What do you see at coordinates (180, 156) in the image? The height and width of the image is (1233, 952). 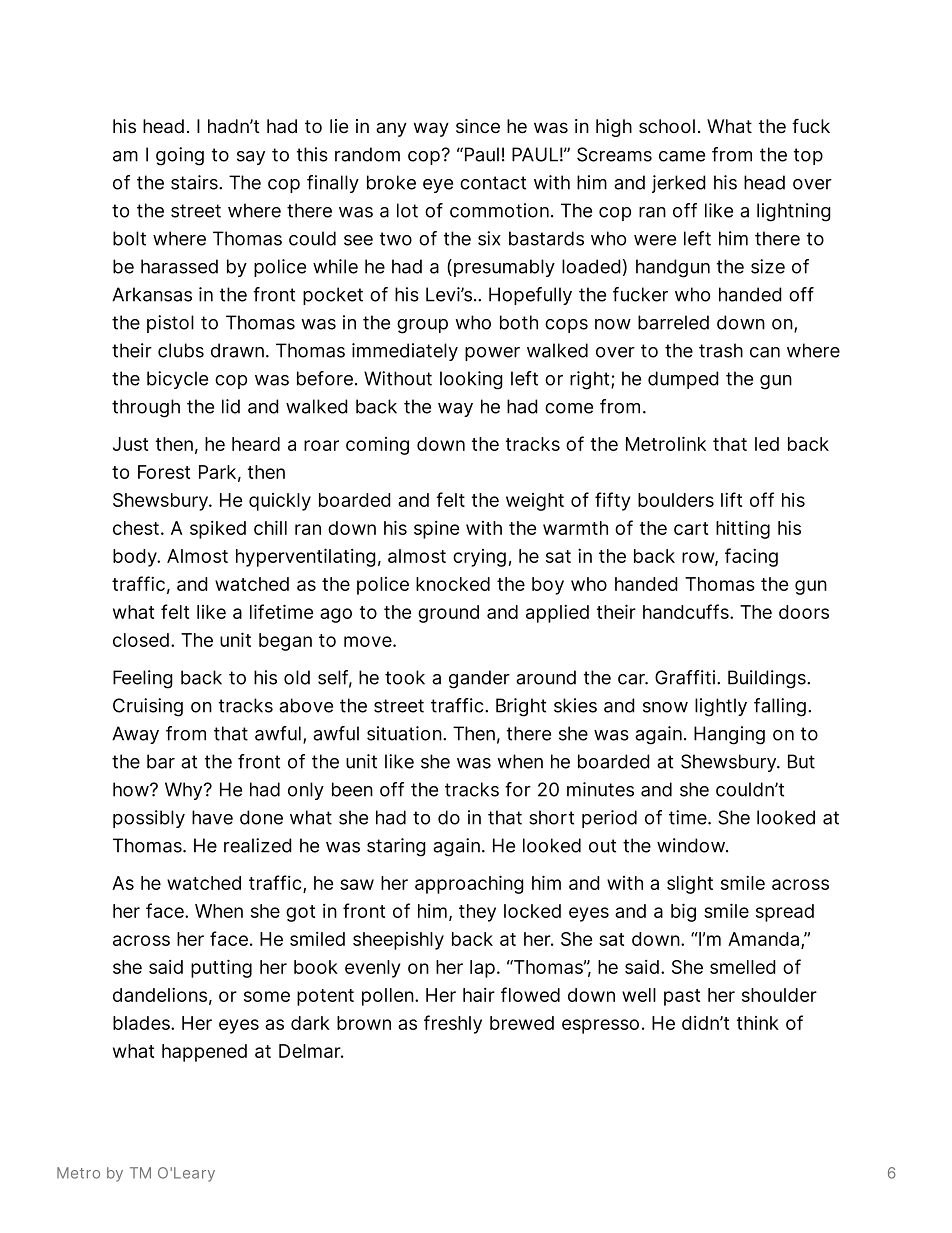 I see `going` at bounding box center [180, 156].
